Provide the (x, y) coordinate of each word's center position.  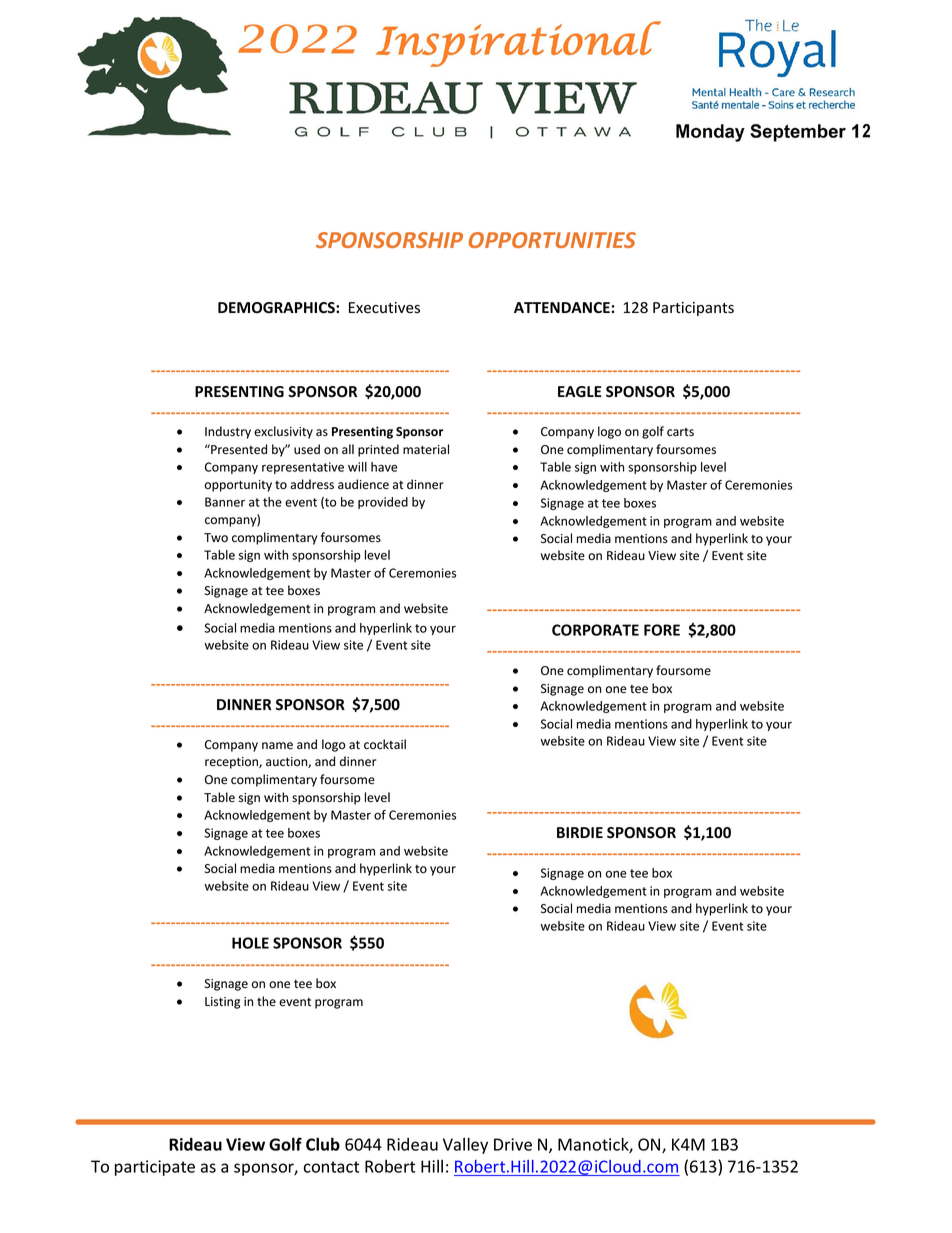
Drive (513, 1144)
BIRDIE (580, 832)
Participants (693, 309)
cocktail (385, 744)
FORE (662, 630)
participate (155, 1168)
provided (383, 503)
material (426, 449)
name (277, 746)
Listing (222, 1003)
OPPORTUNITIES (552, 240)
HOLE (250, 943)
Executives (384, 308)
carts (680, 432)
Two (216, 538)
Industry (228, 432)
